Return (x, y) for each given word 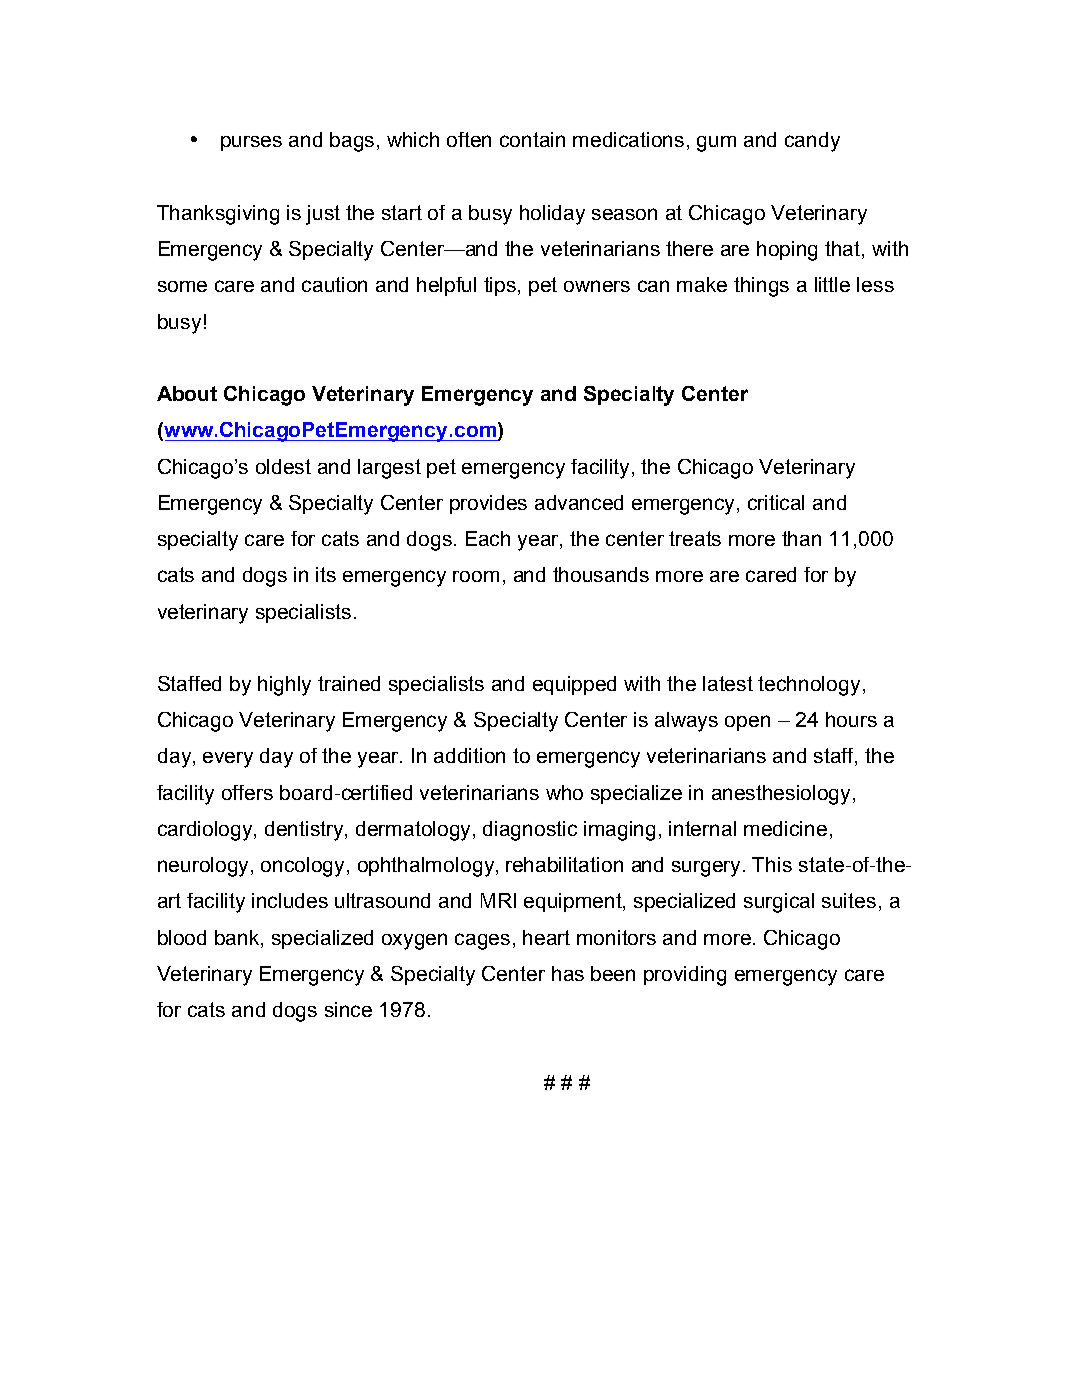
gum (716, 144)
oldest (283, 466)
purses (251, 143)
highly (284, 686)
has (568, 973)
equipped (574, 685)
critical (776, 502)
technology (809, 686)
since (348, 1009)
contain (532, 139)
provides (488, 504)
